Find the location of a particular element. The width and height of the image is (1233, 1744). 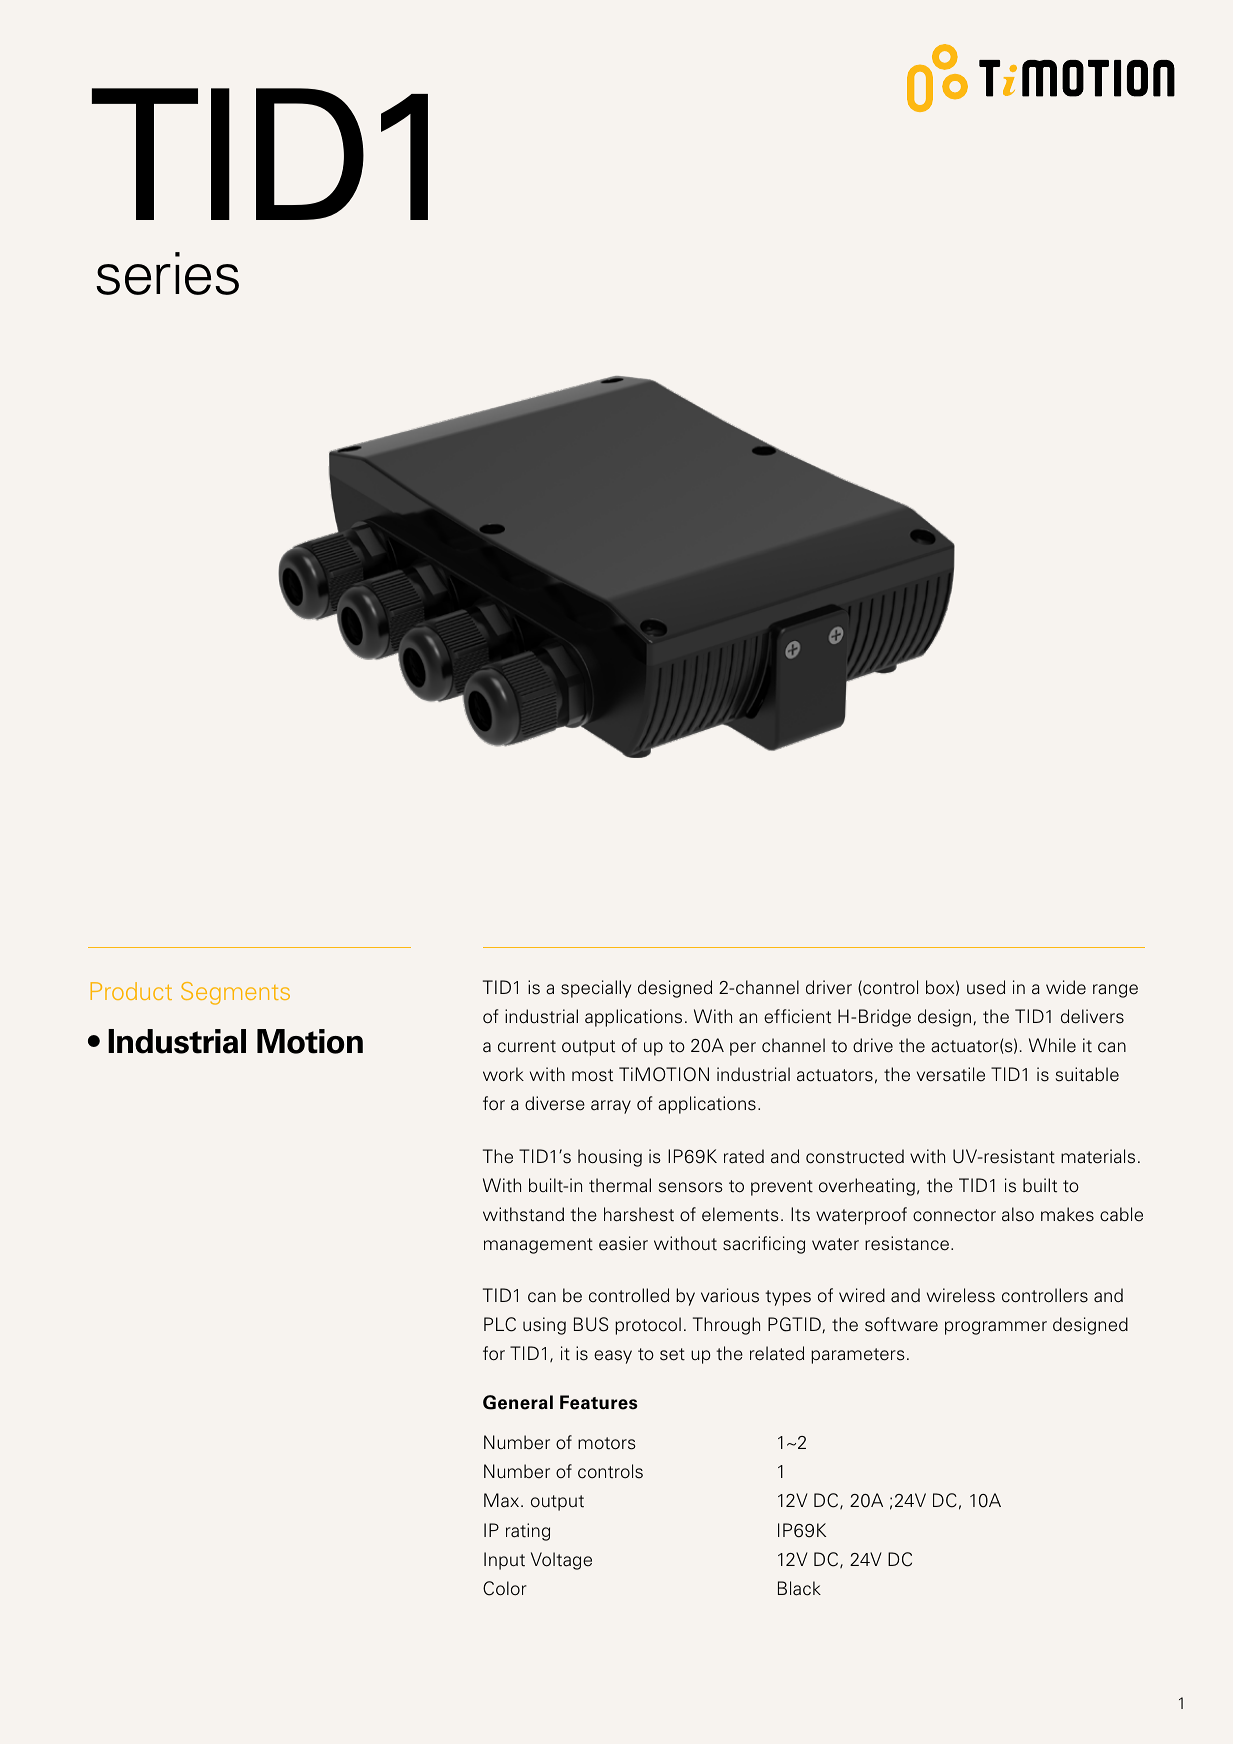

array is located at coordinates (611, 1107).
